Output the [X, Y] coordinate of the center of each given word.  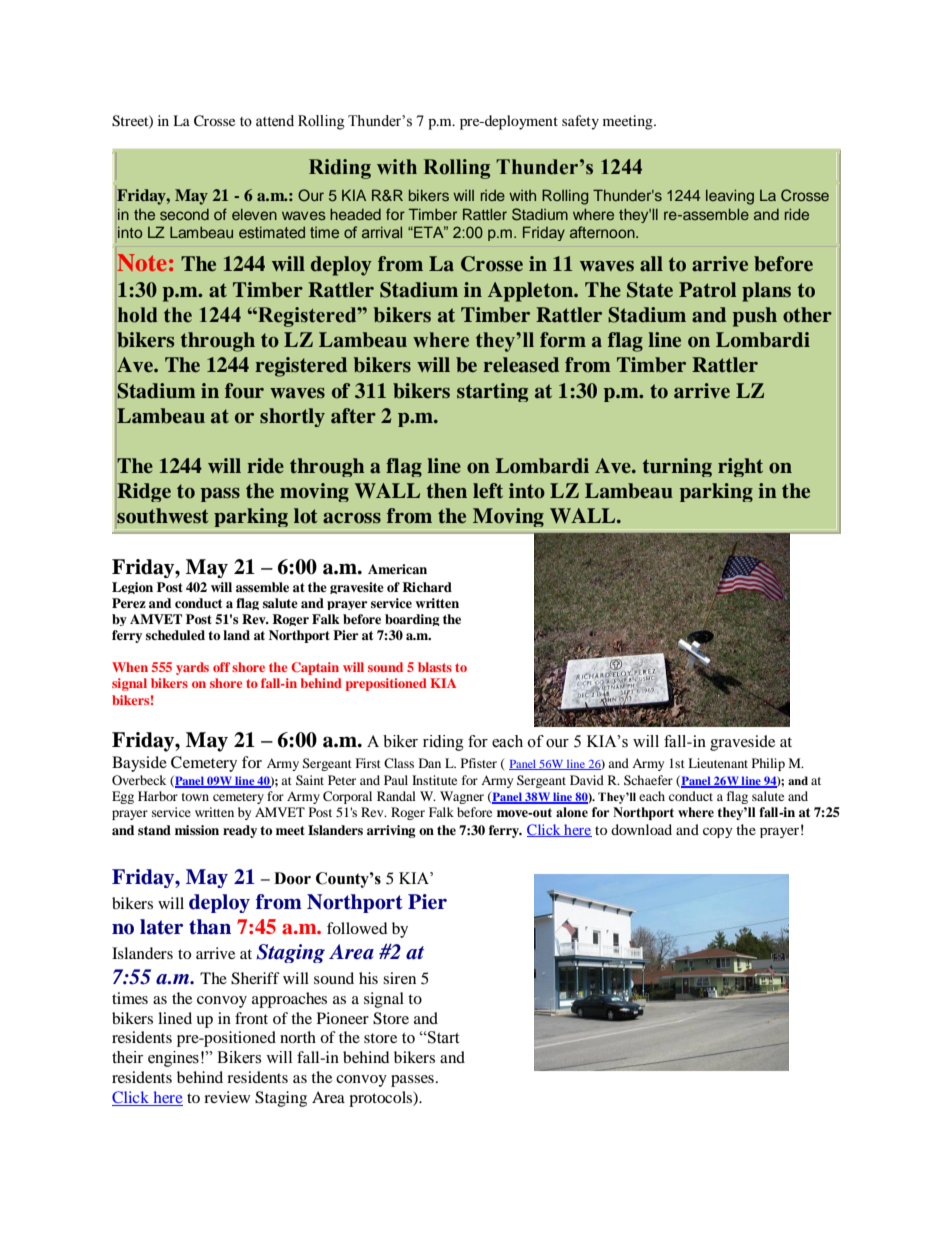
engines [173, 1059]
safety [580, 122]
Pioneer [343, 1018]
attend [275, 121]
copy [718, 833]
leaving [730, 197]
